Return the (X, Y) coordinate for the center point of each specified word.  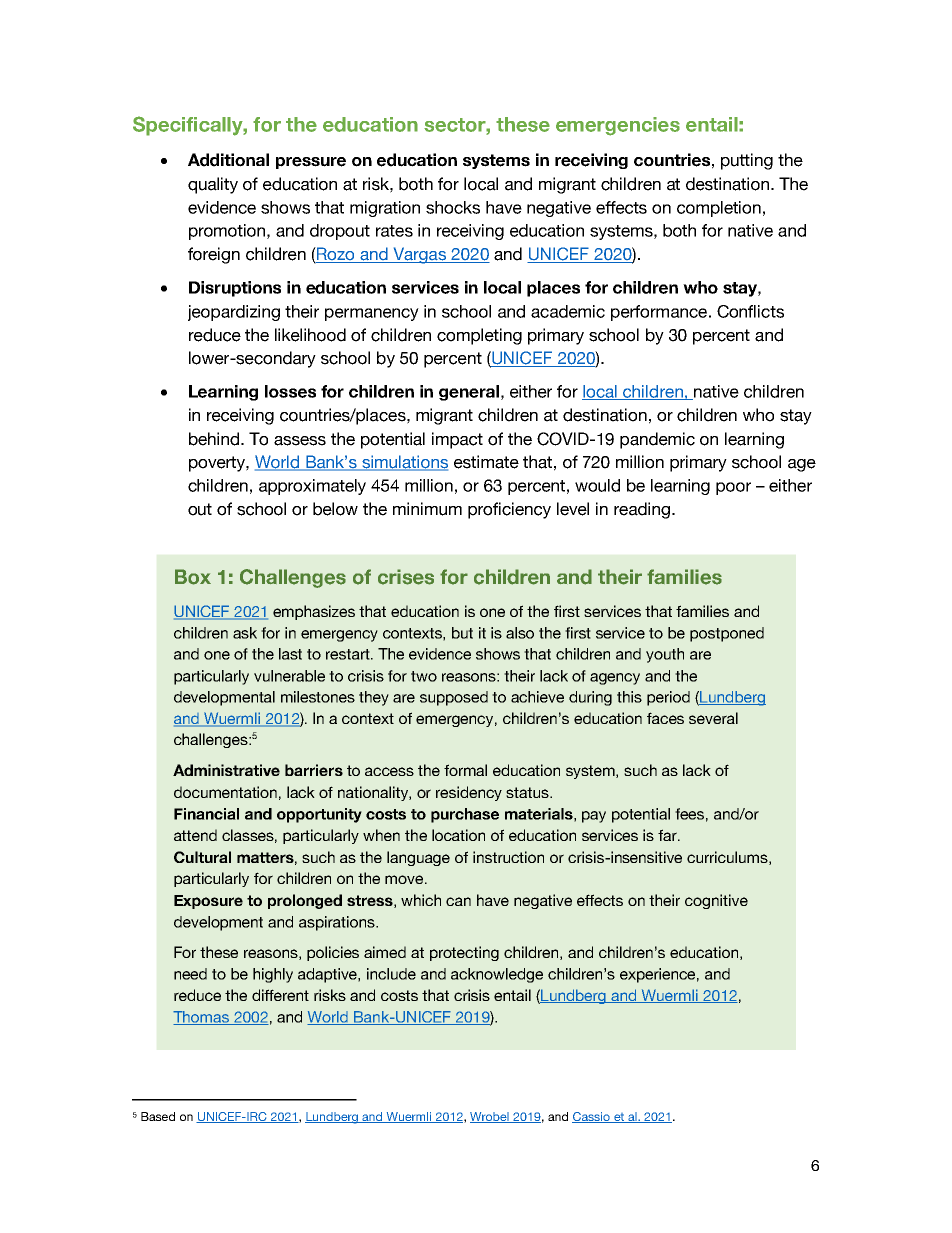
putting (747, 161)
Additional (228, 160)
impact (457, 440)
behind (215, 439)
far (668, 835)
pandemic (657, 440)
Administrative (226, 770)
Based (158, 1116)
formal (465, 770)
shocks (453, 207)
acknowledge (497, 975)
